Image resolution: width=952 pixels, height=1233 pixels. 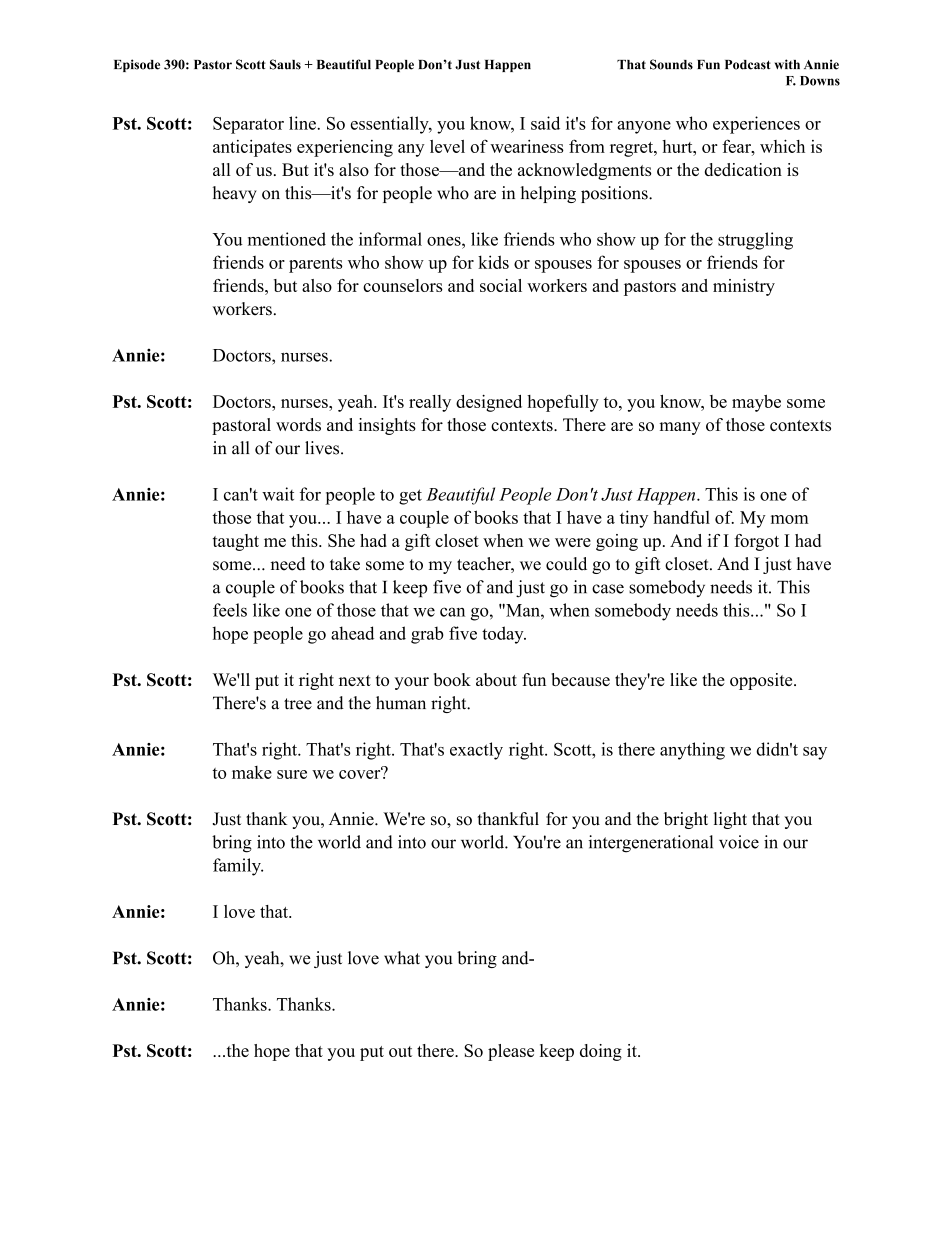 I want to click on could, so click(x=566, y=564).
